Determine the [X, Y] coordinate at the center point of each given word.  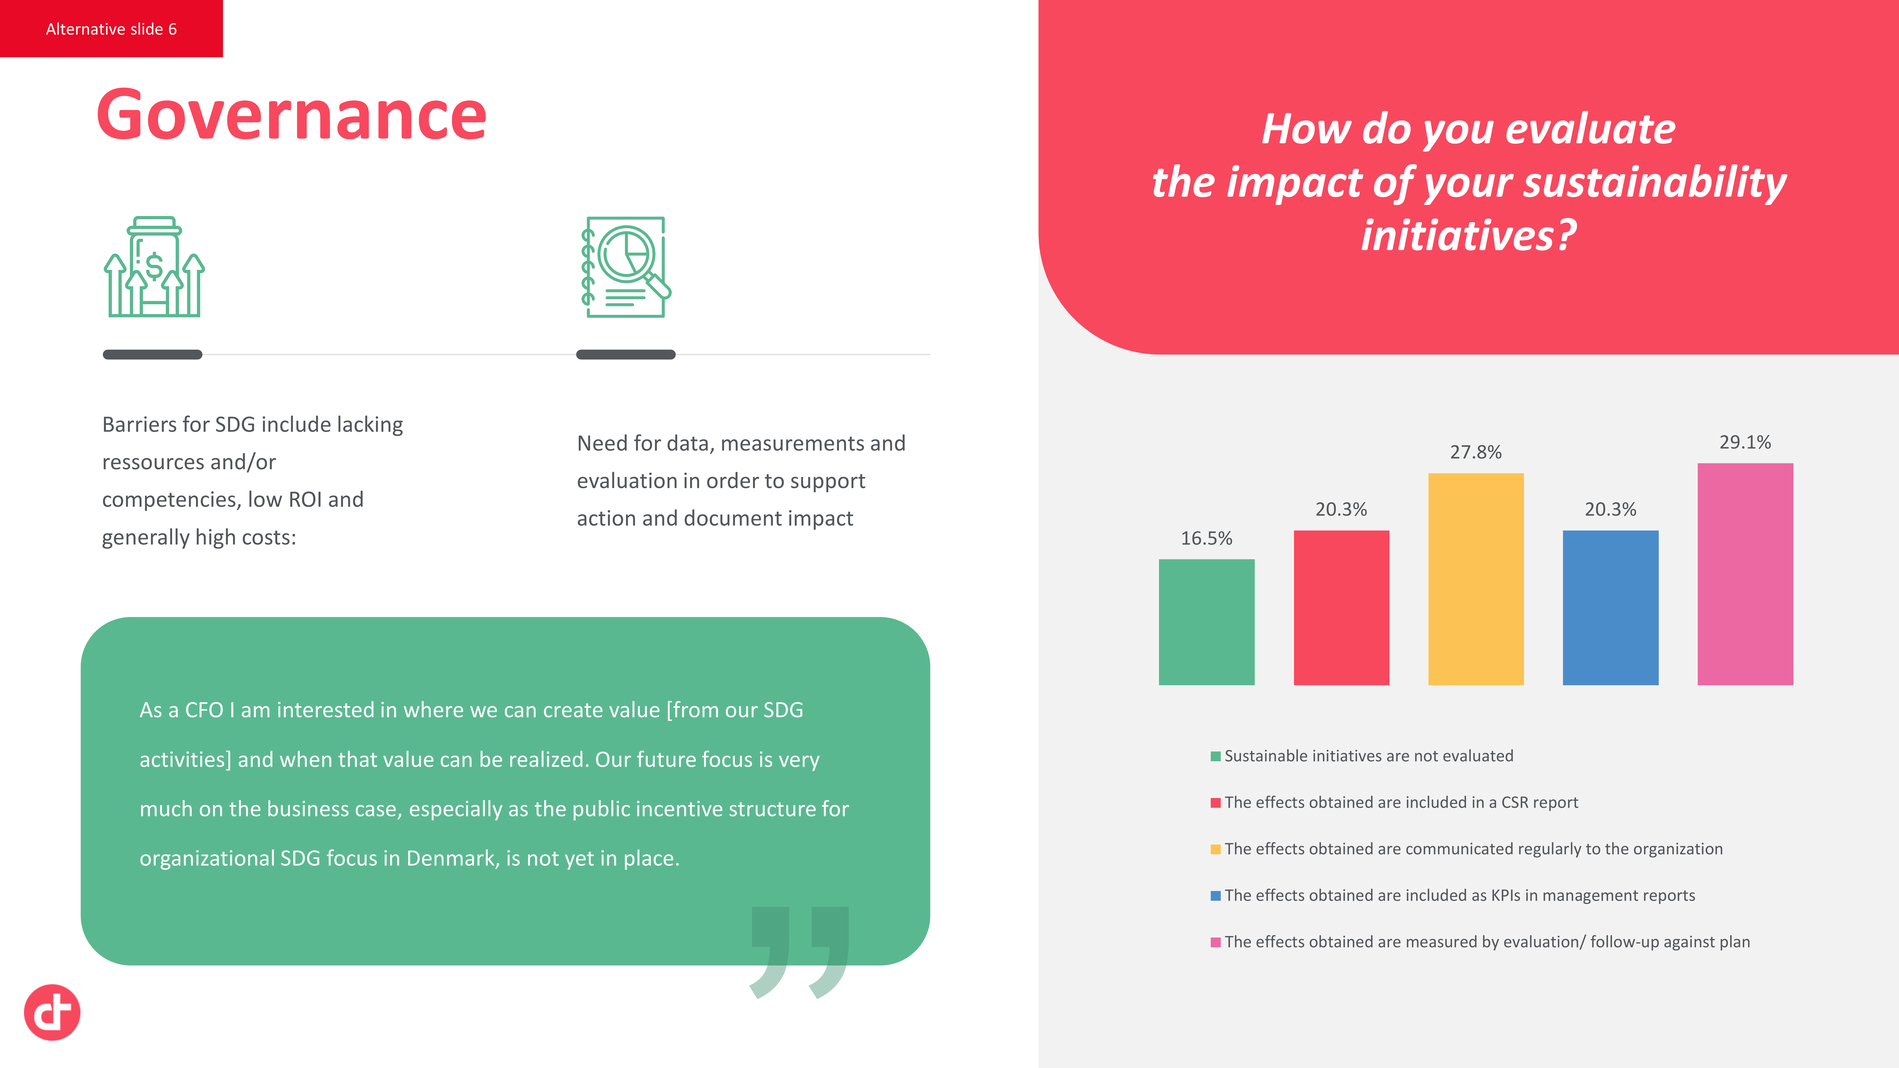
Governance [292, 113]
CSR [1515, 802]
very [799, 763]
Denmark [452, 858]
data [687, 442]
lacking [370, 425]
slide [147, 28]
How [1307, 128]
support [828, 483]
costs [266, 537]
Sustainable [1266, 755]
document [733, 517]
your [1469, 189]
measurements [793, 443]
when [305, 759]
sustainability [1655, 184]
